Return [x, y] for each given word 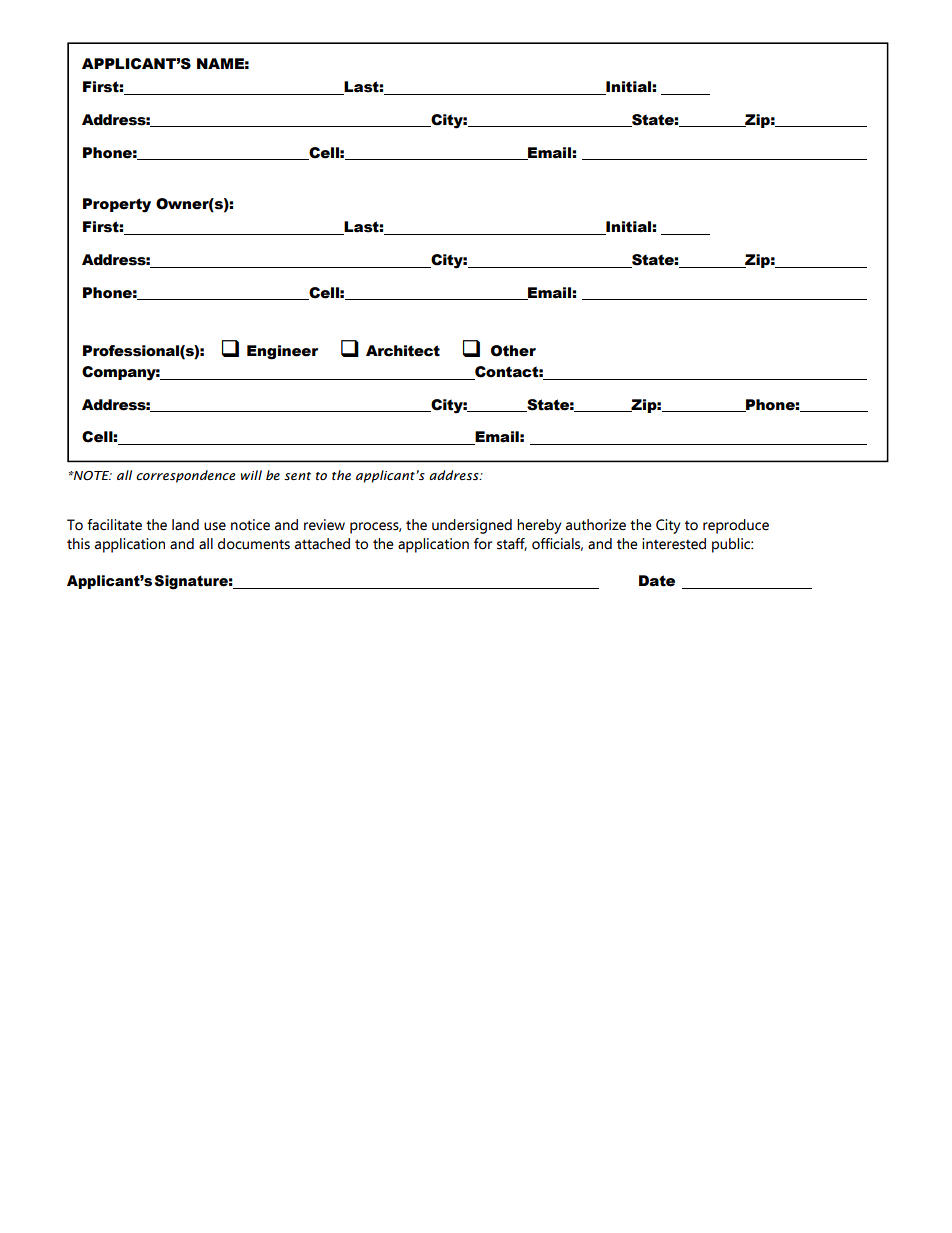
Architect [403, 351]
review [324, 525]
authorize [596, 525]
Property [117, 205]
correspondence [185, 476]
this [78, 544]
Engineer [282, 352]
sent [297, 476]
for [483, 544]
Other [513, 351]
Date [657, 581]
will [251, 475]
